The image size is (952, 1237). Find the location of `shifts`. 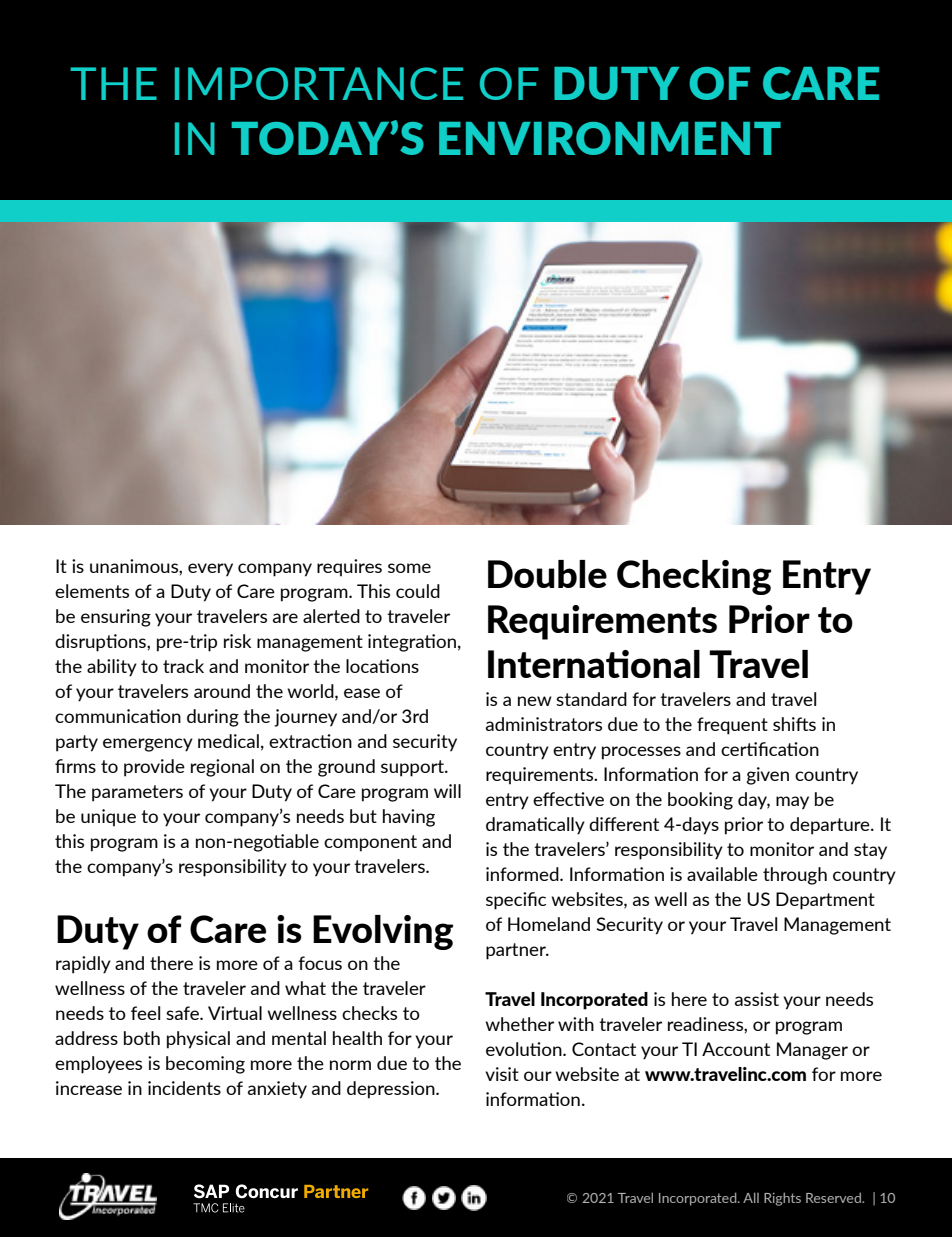

shifts is located at coordinates (794, 724).
